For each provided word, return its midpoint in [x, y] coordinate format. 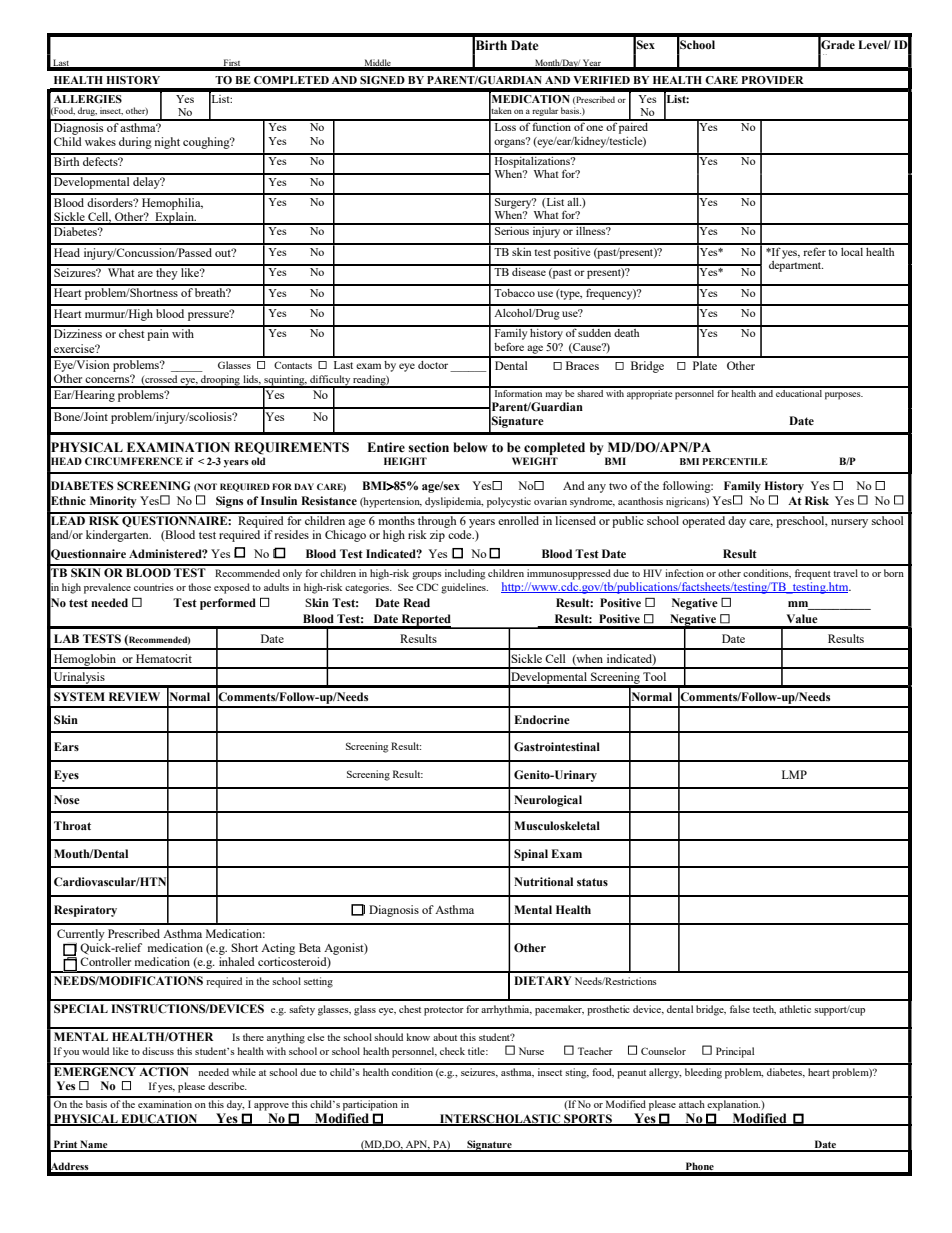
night [167, 143]
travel [845, 573]
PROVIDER [772, 80]
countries [154, 587]
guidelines [464, 588]
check [452, 1051]
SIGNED [382, 80]
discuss [158, 1051]
